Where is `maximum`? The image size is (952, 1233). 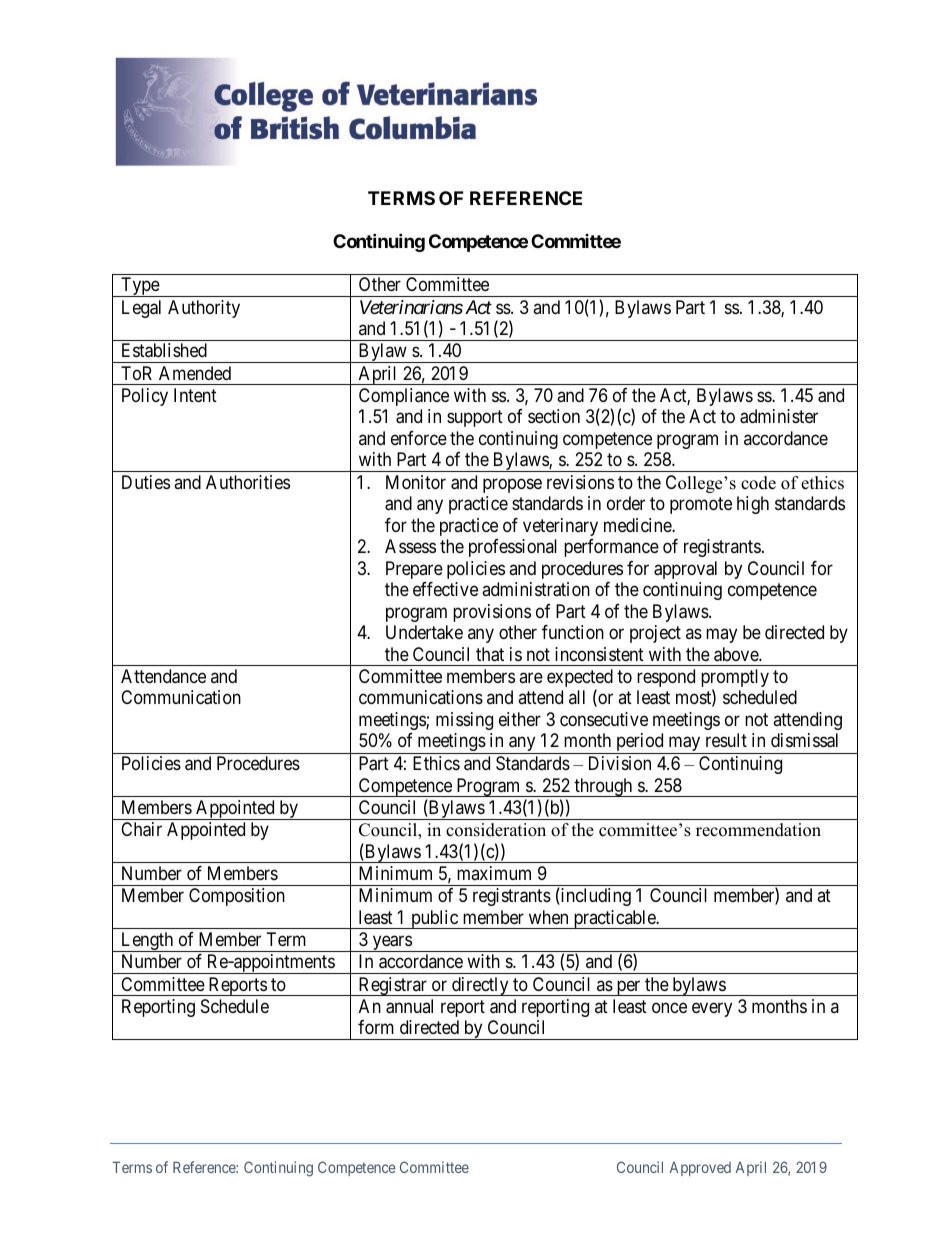 maximum is located at coordinates (494, 873).
